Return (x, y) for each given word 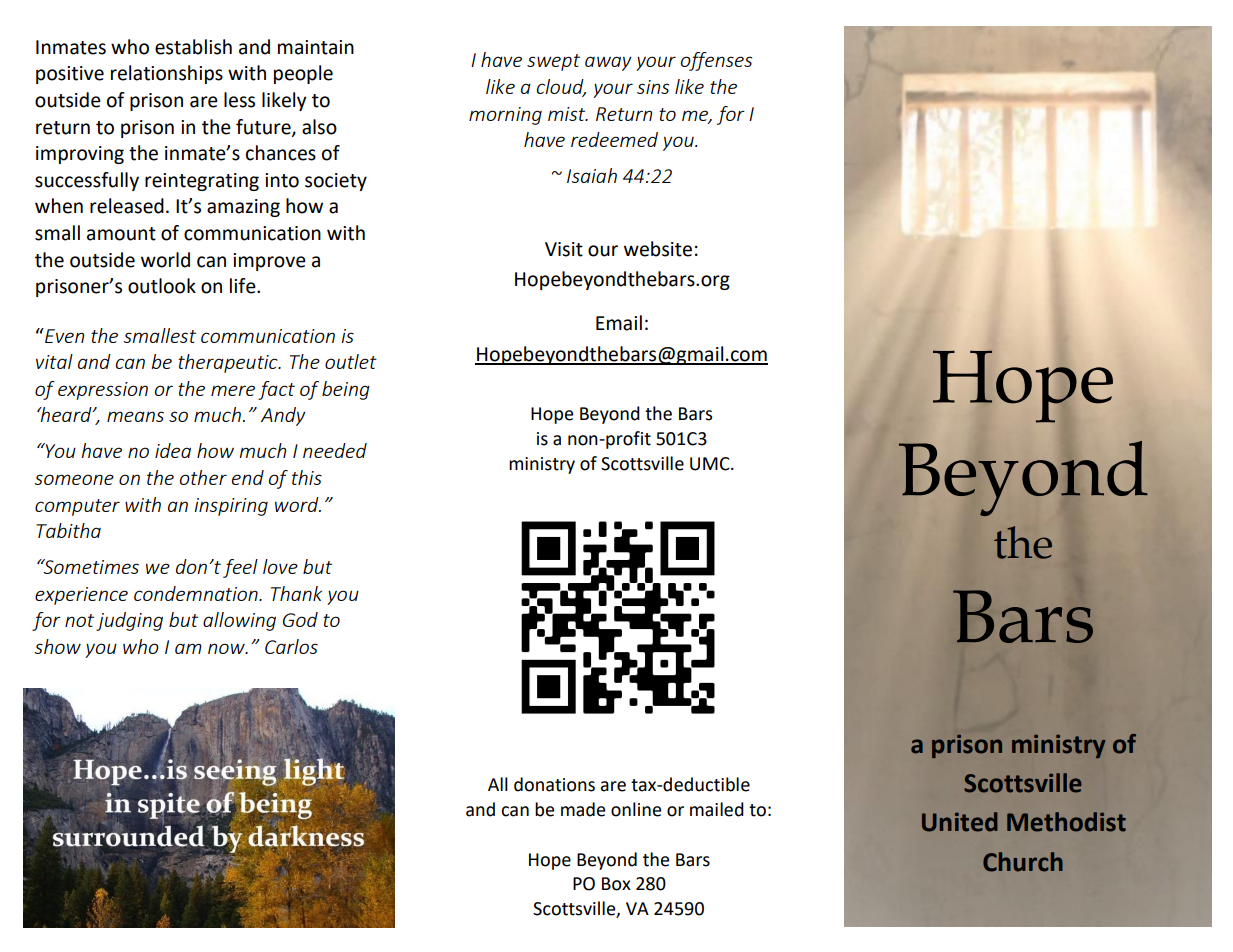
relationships (167, 74)
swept (553, 62)
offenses (716, 61)
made (583, 809)
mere (233, 390)
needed (335, 450)
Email (619, 323)
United (960, 822)
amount (121, 234)
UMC (711, 464)
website (658, 249)
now (227, 648)
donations (554, 784)
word (298, 504)
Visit (564, 249)
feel (240, 568)
